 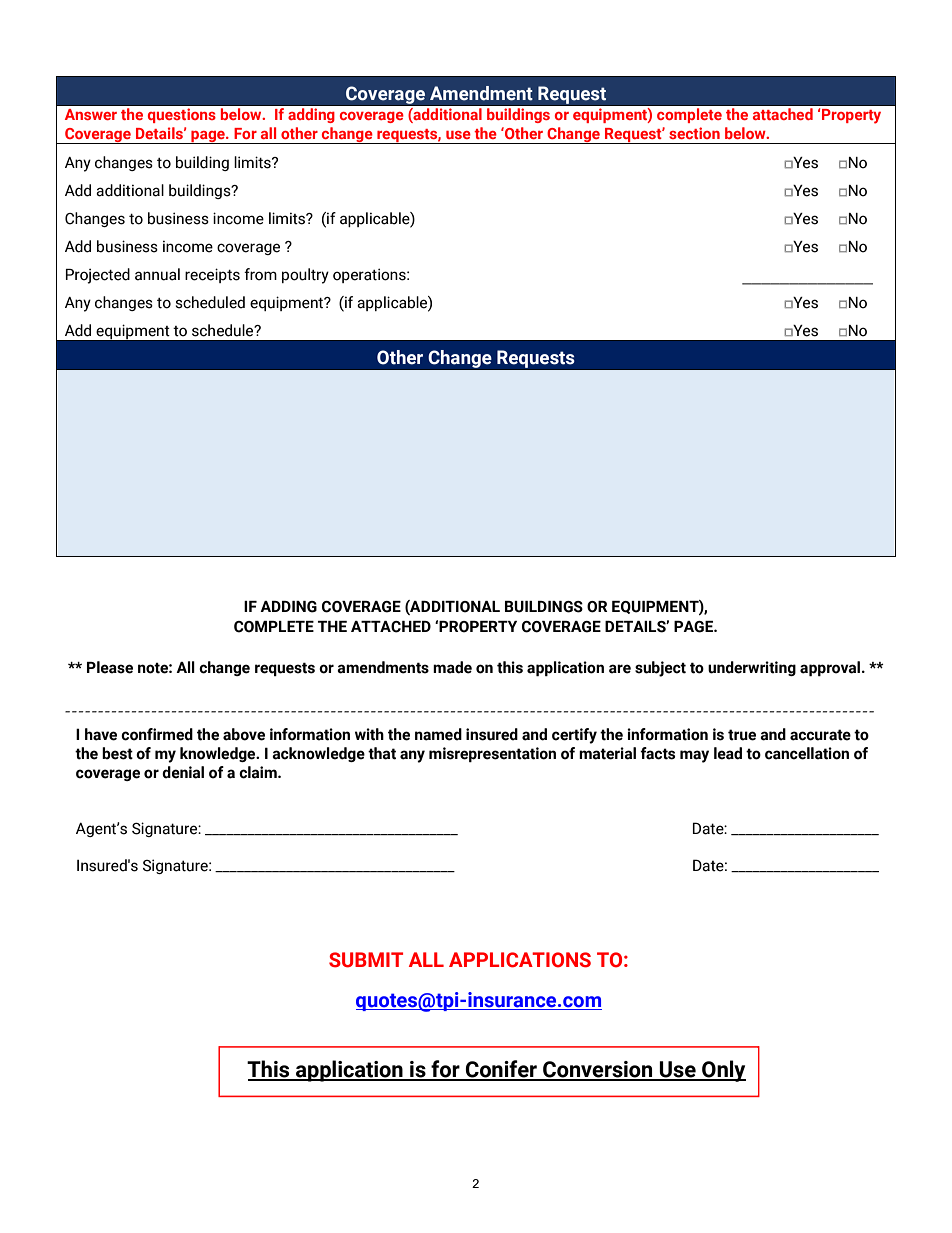 I want to click on SUBMIT, so click(x=366, y=960).
